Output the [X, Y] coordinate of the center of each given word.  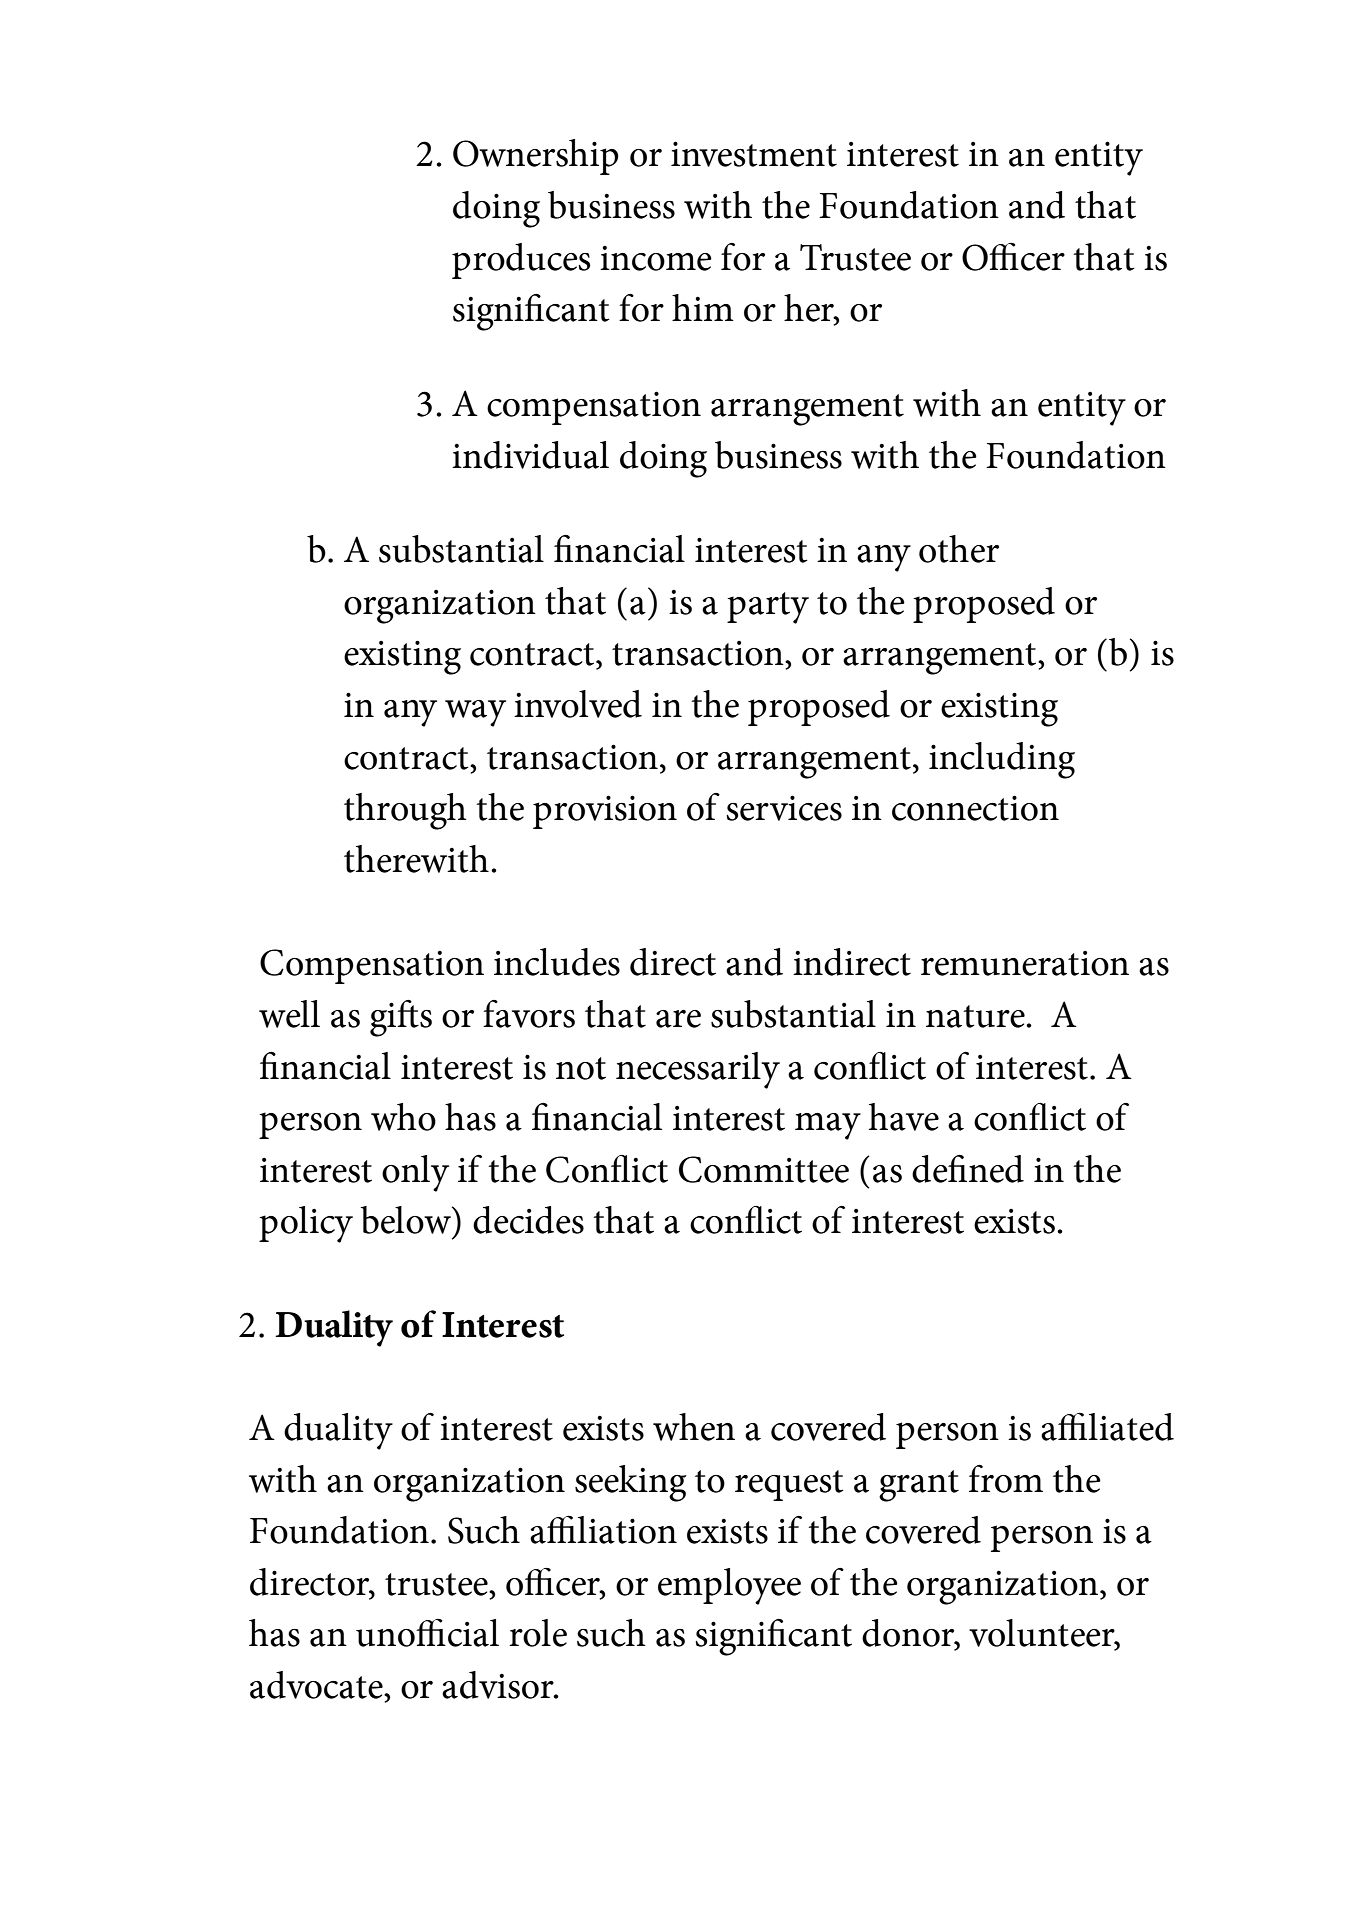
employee [729, 1586]
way [475, 713]
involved [578, 704]
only [415, 1173]
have [904, 1117]
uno [386, 1638]
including [1002, 760]
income [656, 258]
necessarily [698, 1070]
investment [754, 154]
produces [521, 261]
